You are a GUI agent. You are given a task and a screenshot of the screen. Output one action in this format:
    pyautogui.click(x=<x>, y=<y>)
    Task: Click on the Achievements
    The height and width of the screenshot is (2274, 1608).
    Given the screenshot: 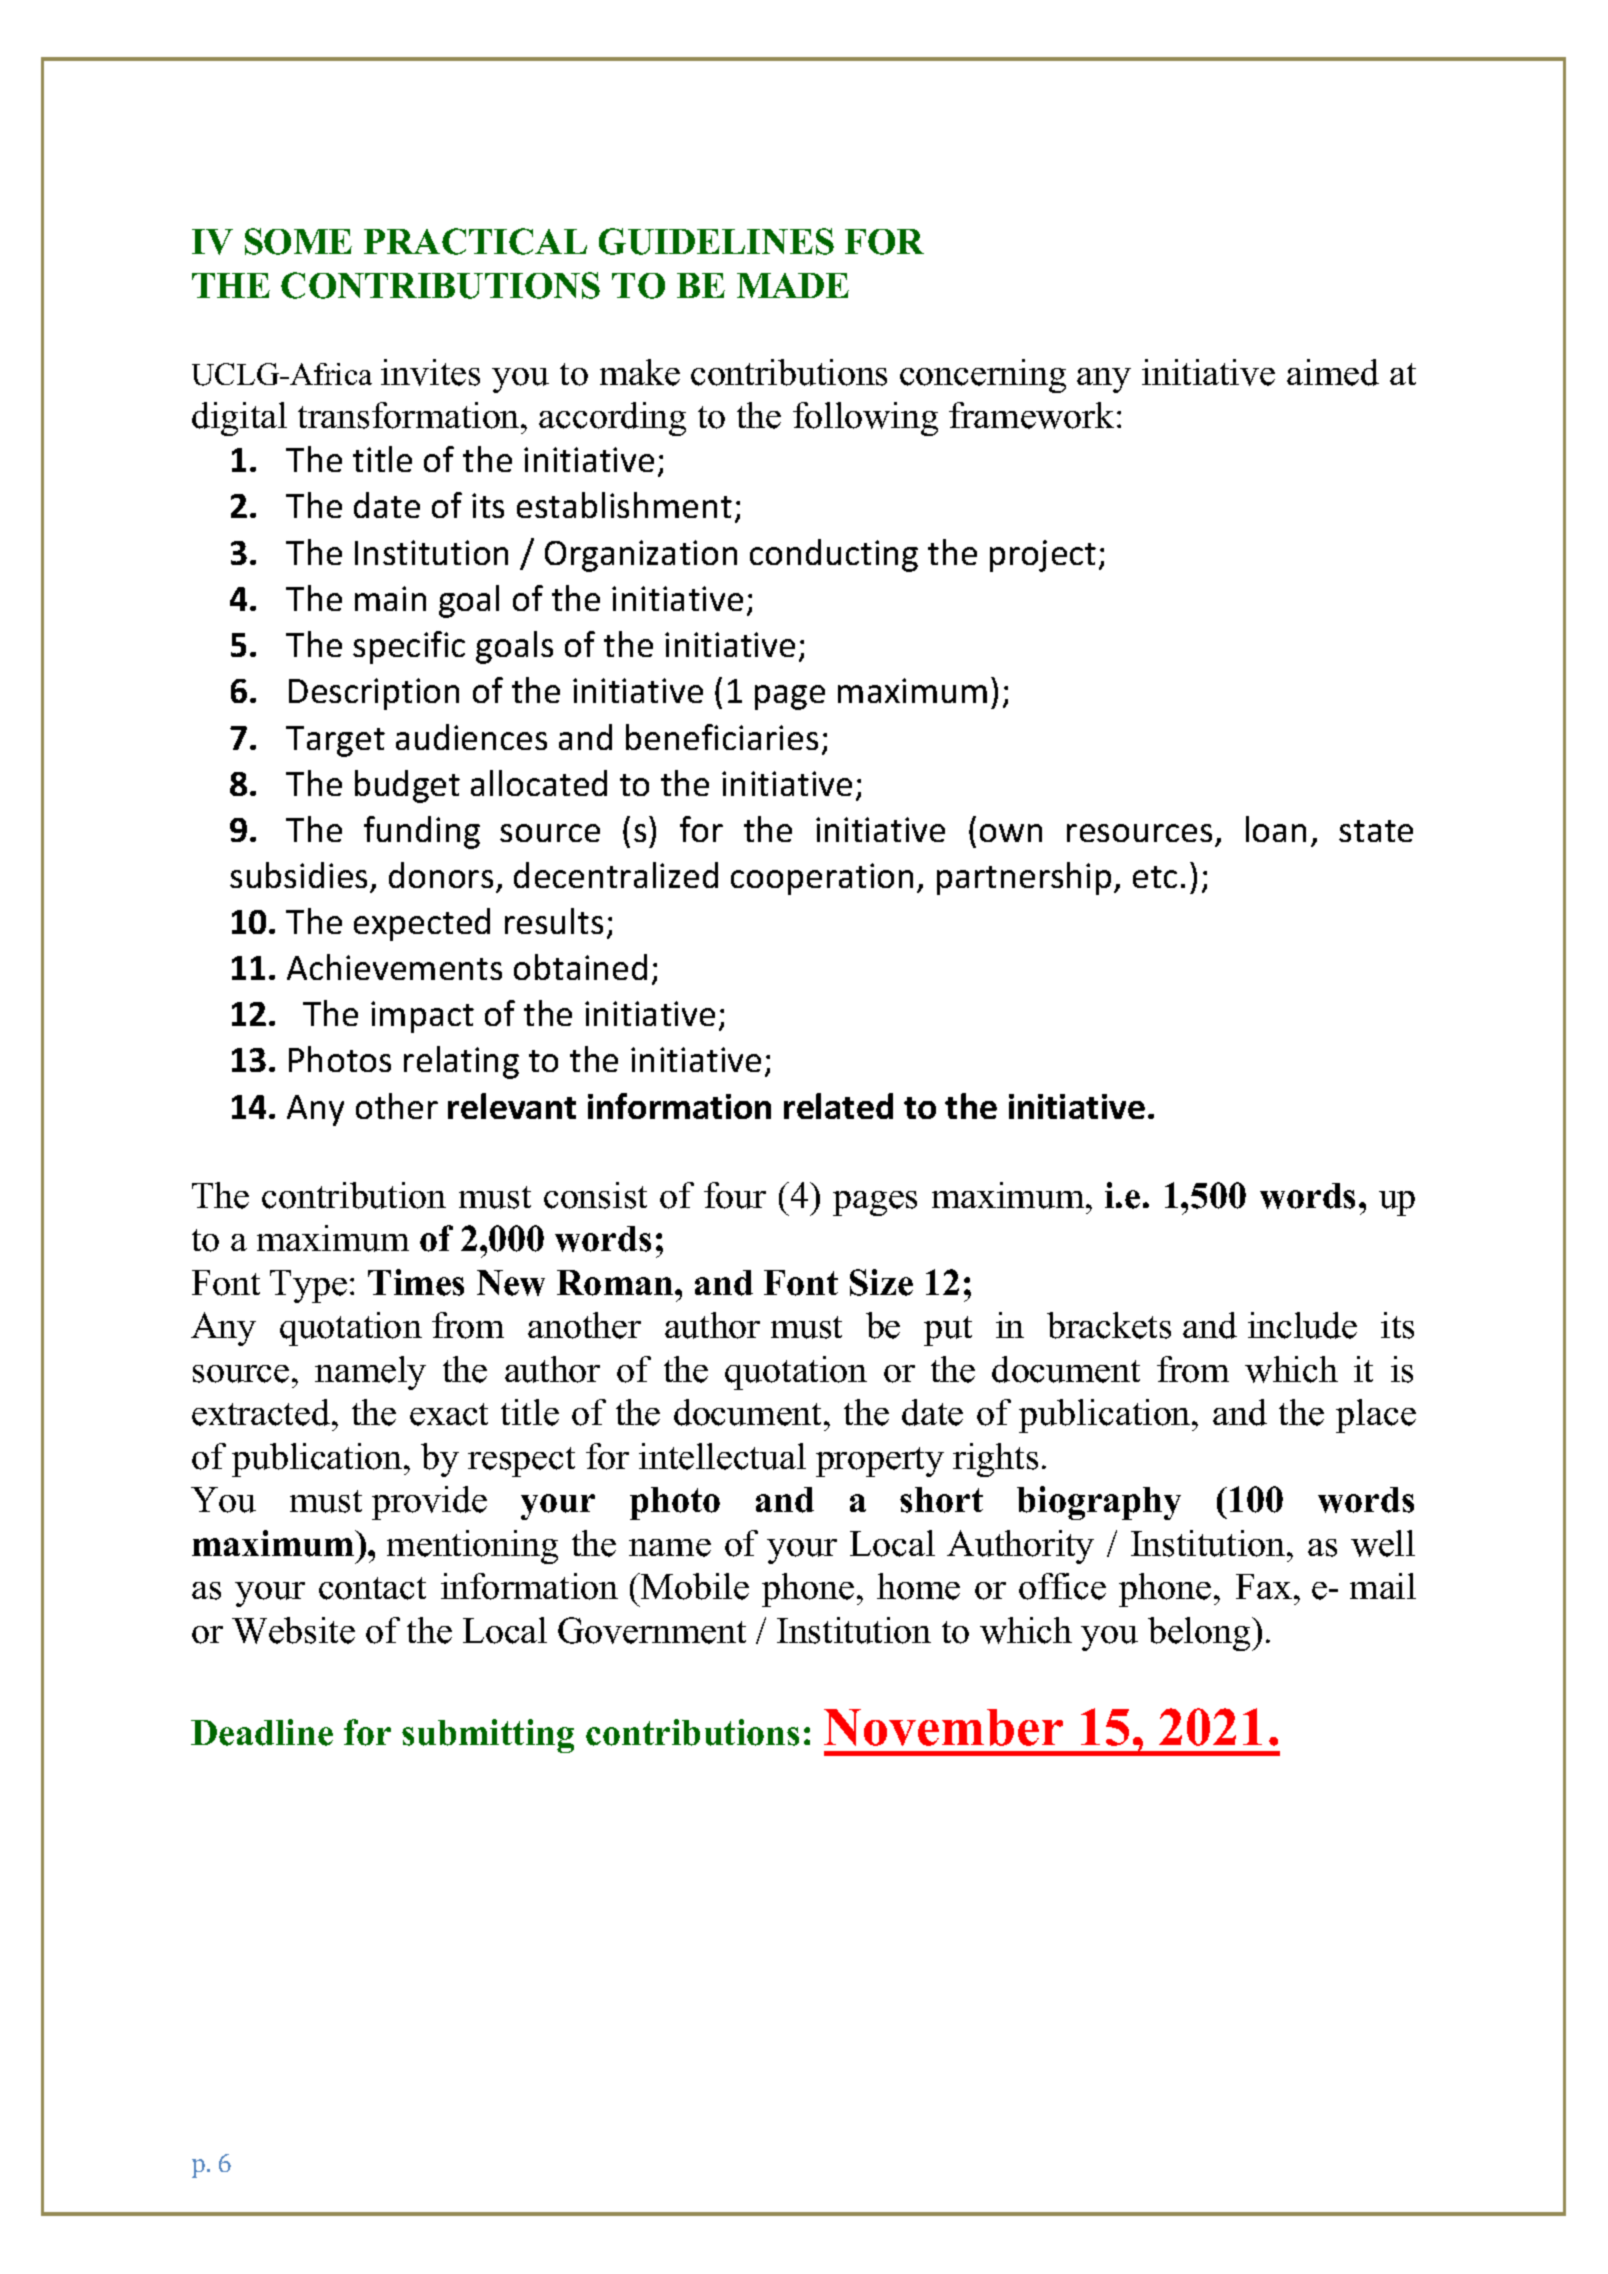 What is the action you would take?
    pyautogui.click(x=394, y=967)
